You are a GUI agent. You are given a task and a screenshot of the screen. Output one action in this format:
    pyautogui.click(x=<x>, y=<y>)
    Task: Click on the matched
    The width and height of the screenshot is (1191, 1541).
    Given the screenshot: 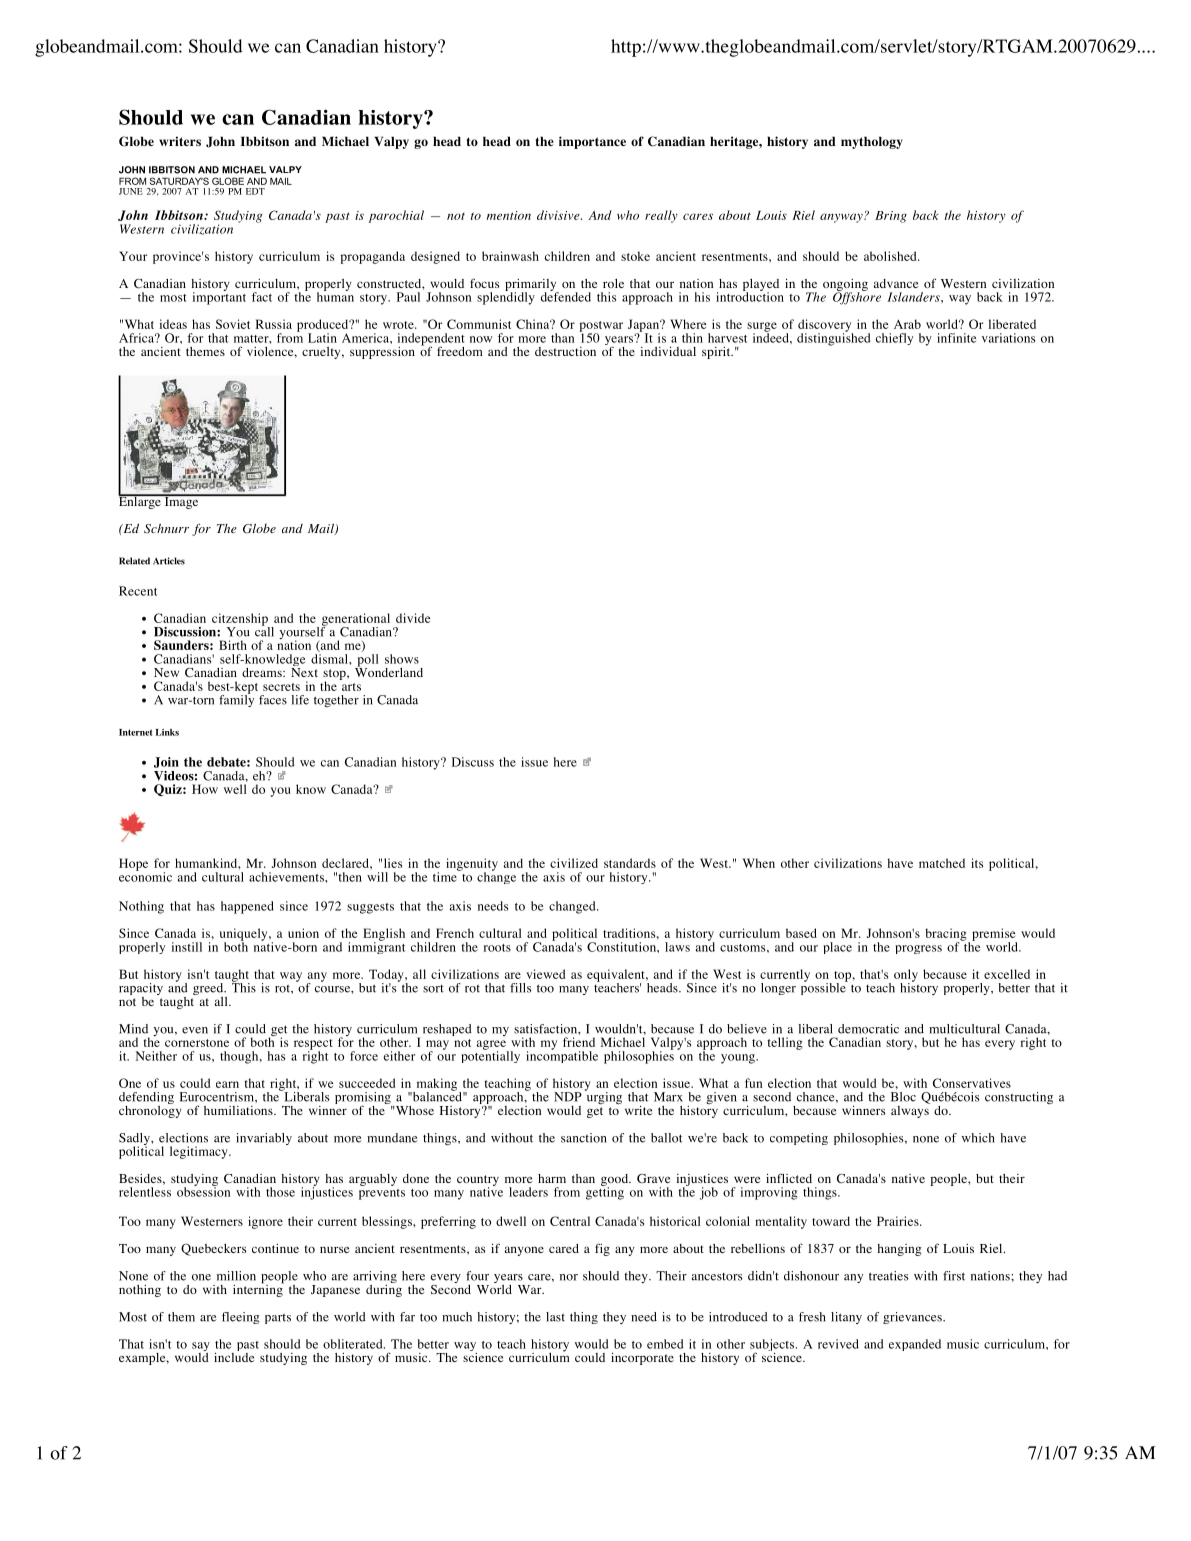 What is the action you would take?
    pyautogui.click(x=942, y=863)
